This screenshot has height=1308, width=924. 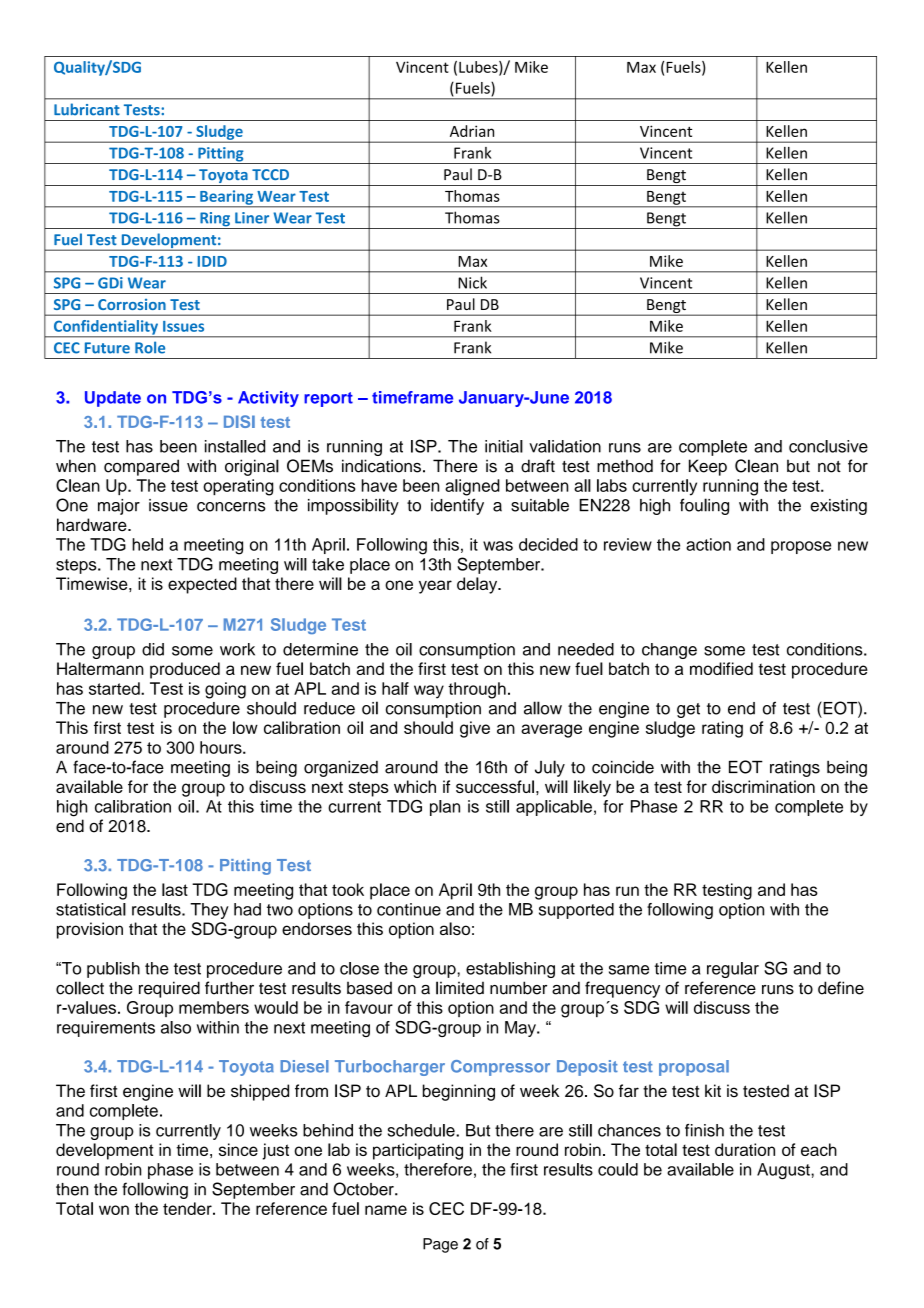 What do you see at coordinates (440, 1245) in the screenshot?
I see `Page` at bounding box center [440, 1245].
